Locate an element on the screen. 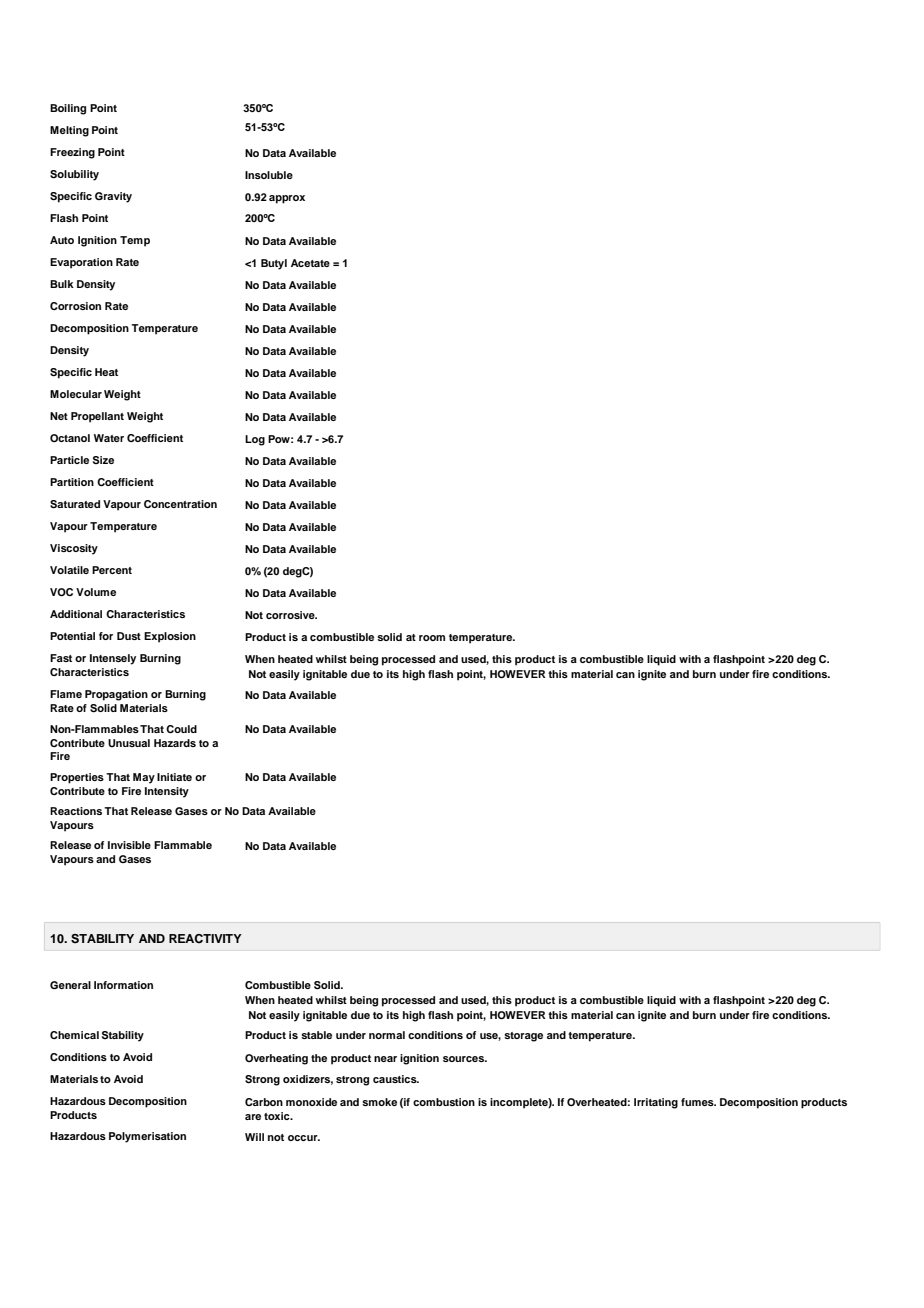  smoke is located at coordinates (379, 1102).
